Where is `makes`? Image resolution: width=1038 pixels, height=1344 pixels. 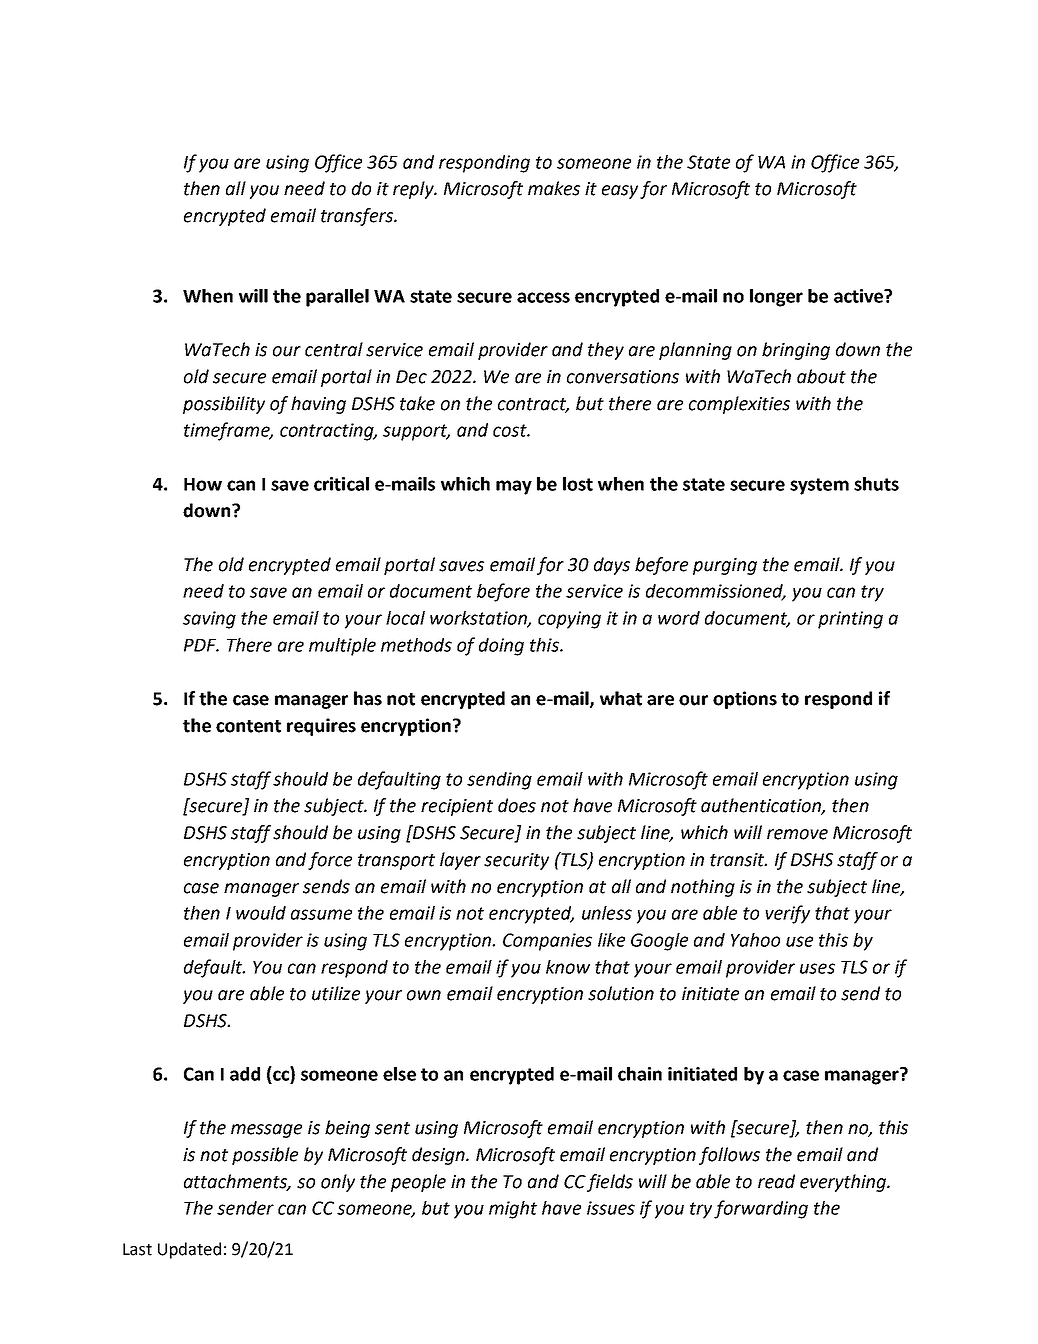 makes is located at coordinates (554, 188).
